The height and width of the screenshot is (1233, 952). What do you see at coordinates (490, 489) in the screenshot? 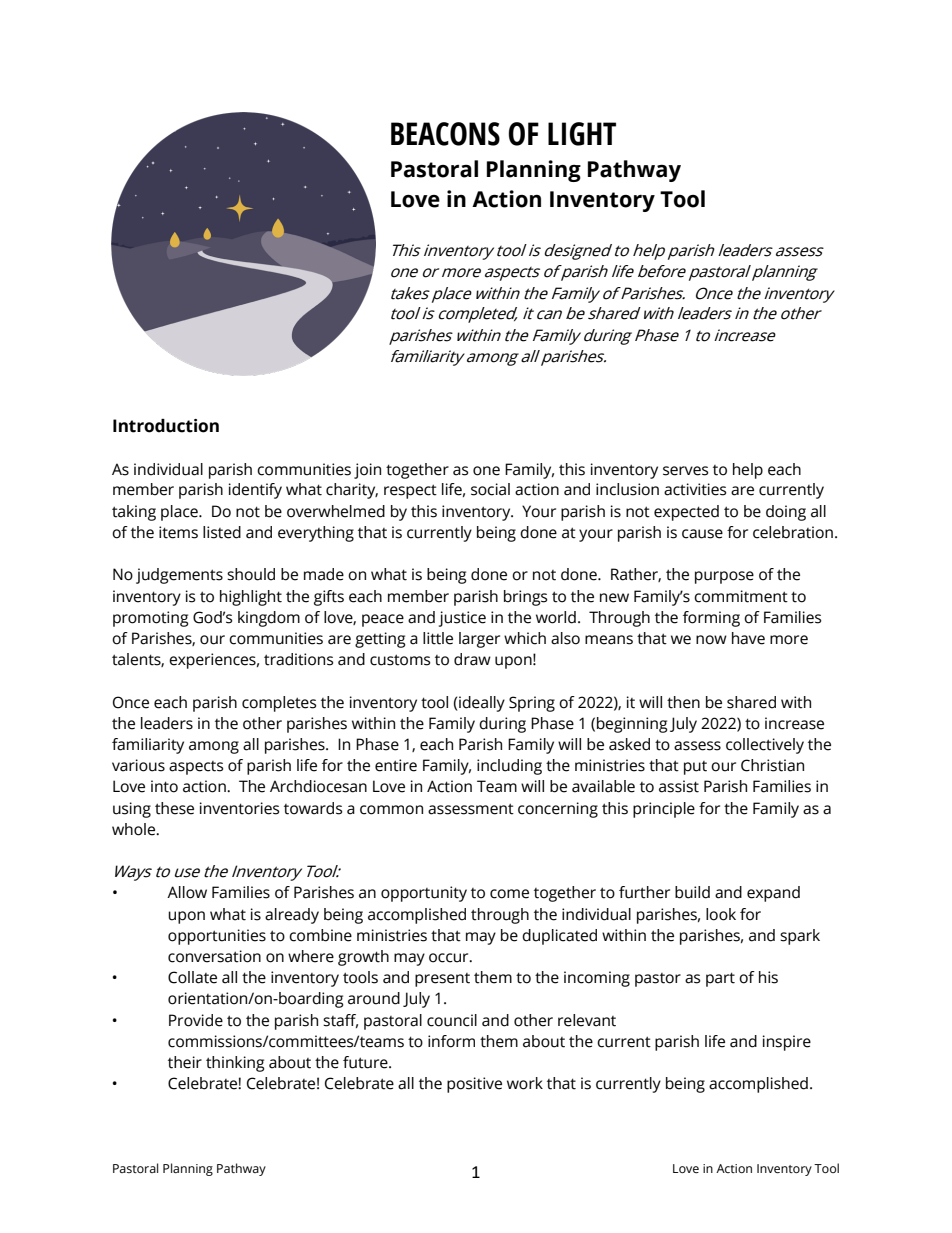
I see `social` at bounding box center [490, 489].
